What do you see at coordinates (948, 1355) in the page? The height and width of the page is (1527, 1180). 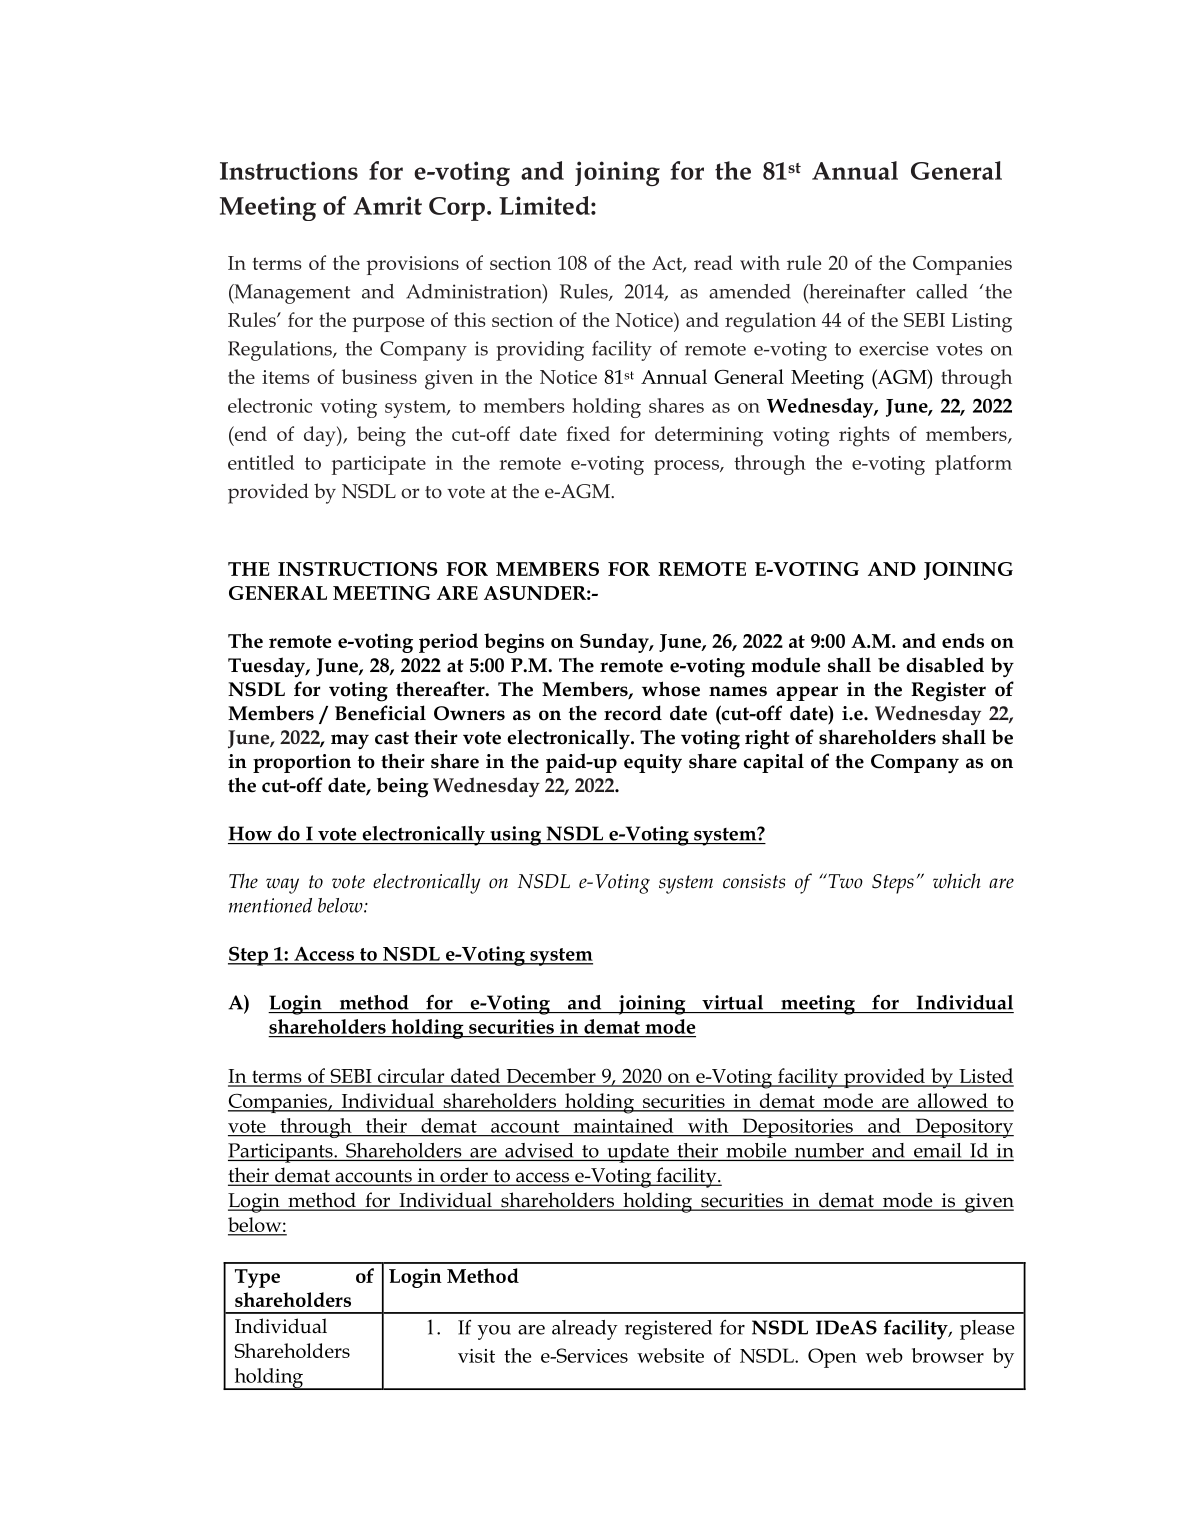 I see `browser` at bounding box center [948, 1355].
